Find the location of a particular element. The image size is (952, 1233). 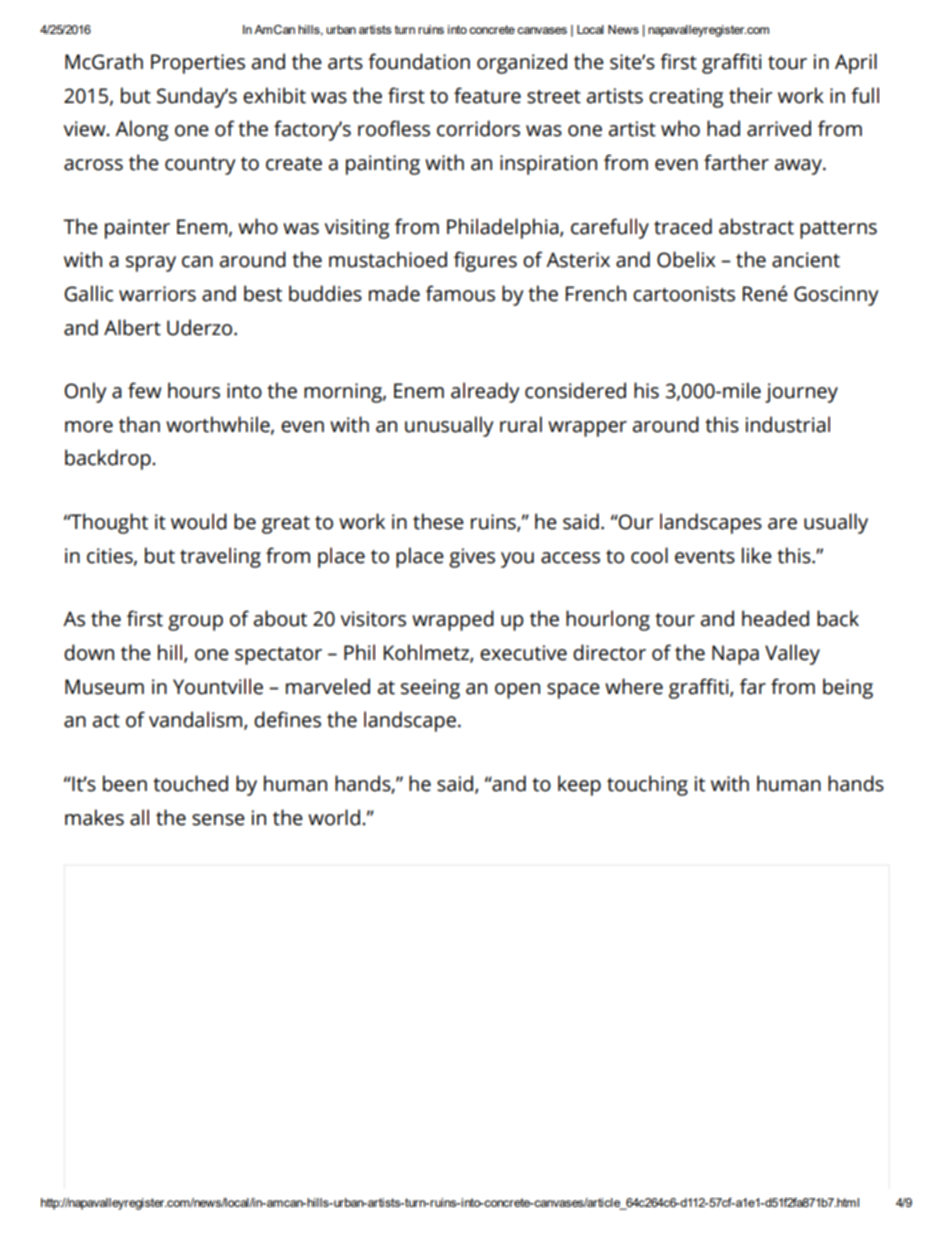

feature is located at coordinates (487, 95).
